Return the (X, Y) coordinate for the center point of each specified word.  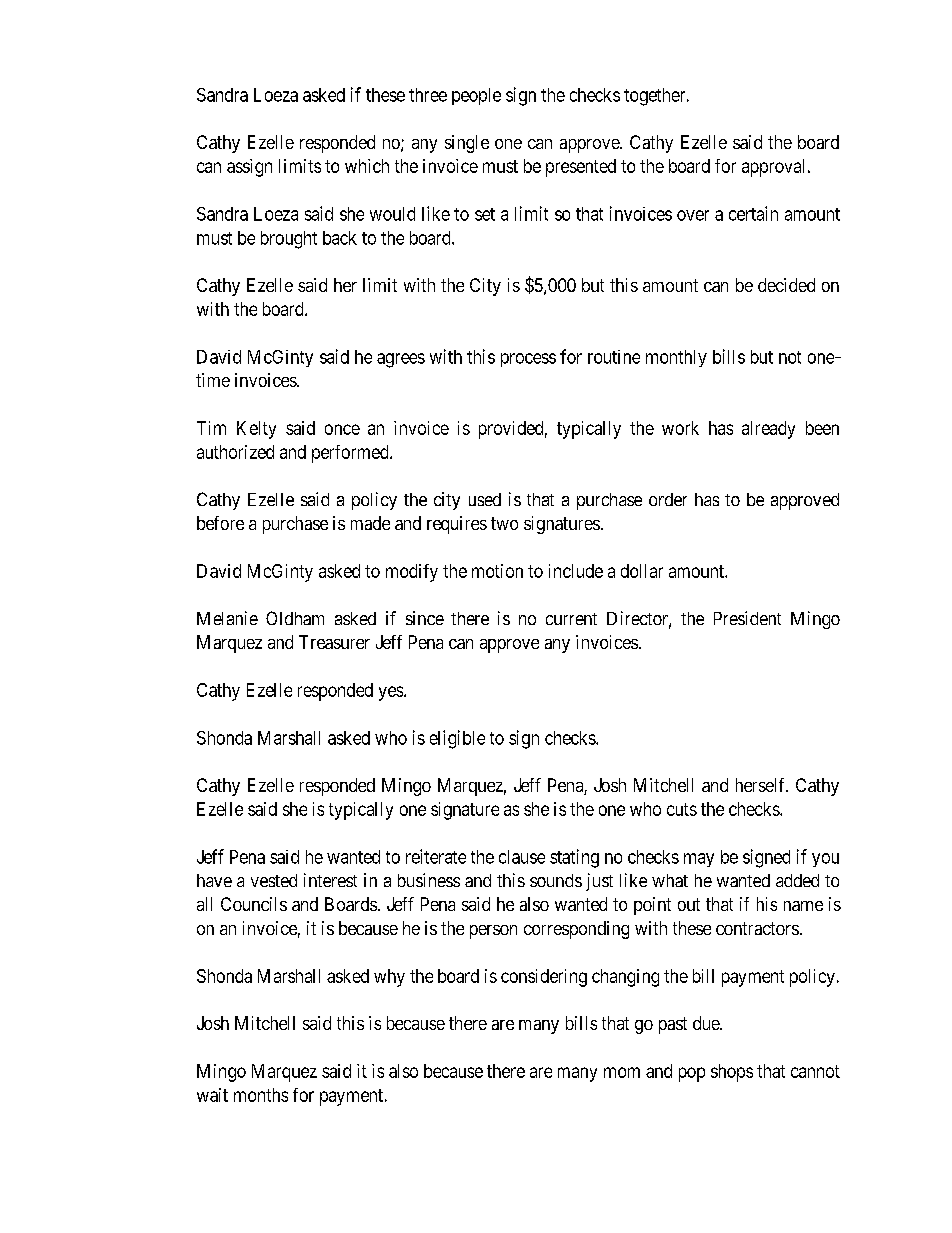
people (476, 96)
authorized (235, 452)
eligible (457, 739)
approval (775, 168)
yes (391, 693)
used (485, 499)
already (768, 430)
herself (762, 785)
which (367, 166)
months (261, 1095)
